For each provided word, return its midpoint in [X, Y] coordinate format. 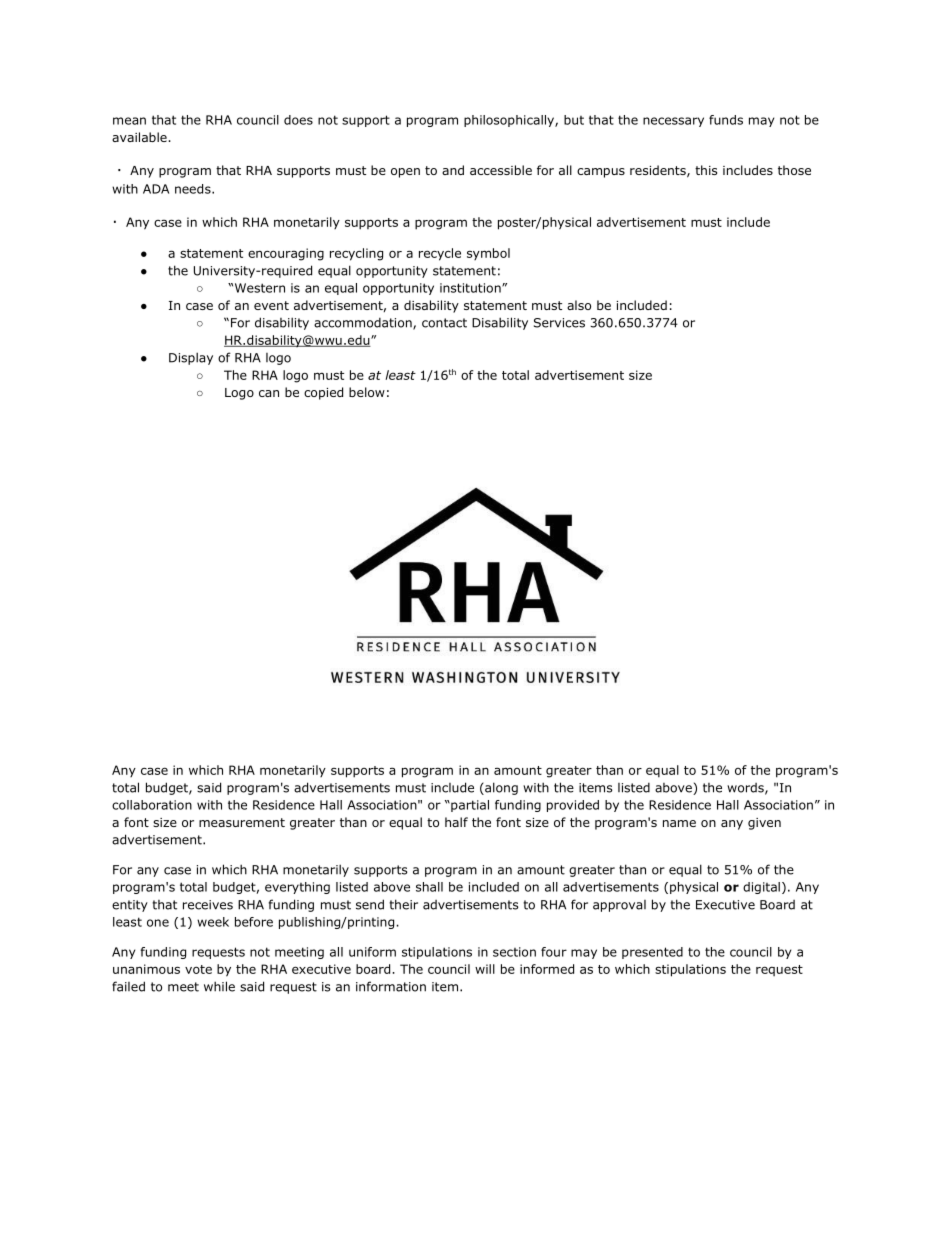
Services [559, 323]
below [367, 392]
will [485, 969]
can [269, 393]
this [706, 170]
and [453, 170]
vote [198, 969]
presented [652, 953]
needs [194, 189]
